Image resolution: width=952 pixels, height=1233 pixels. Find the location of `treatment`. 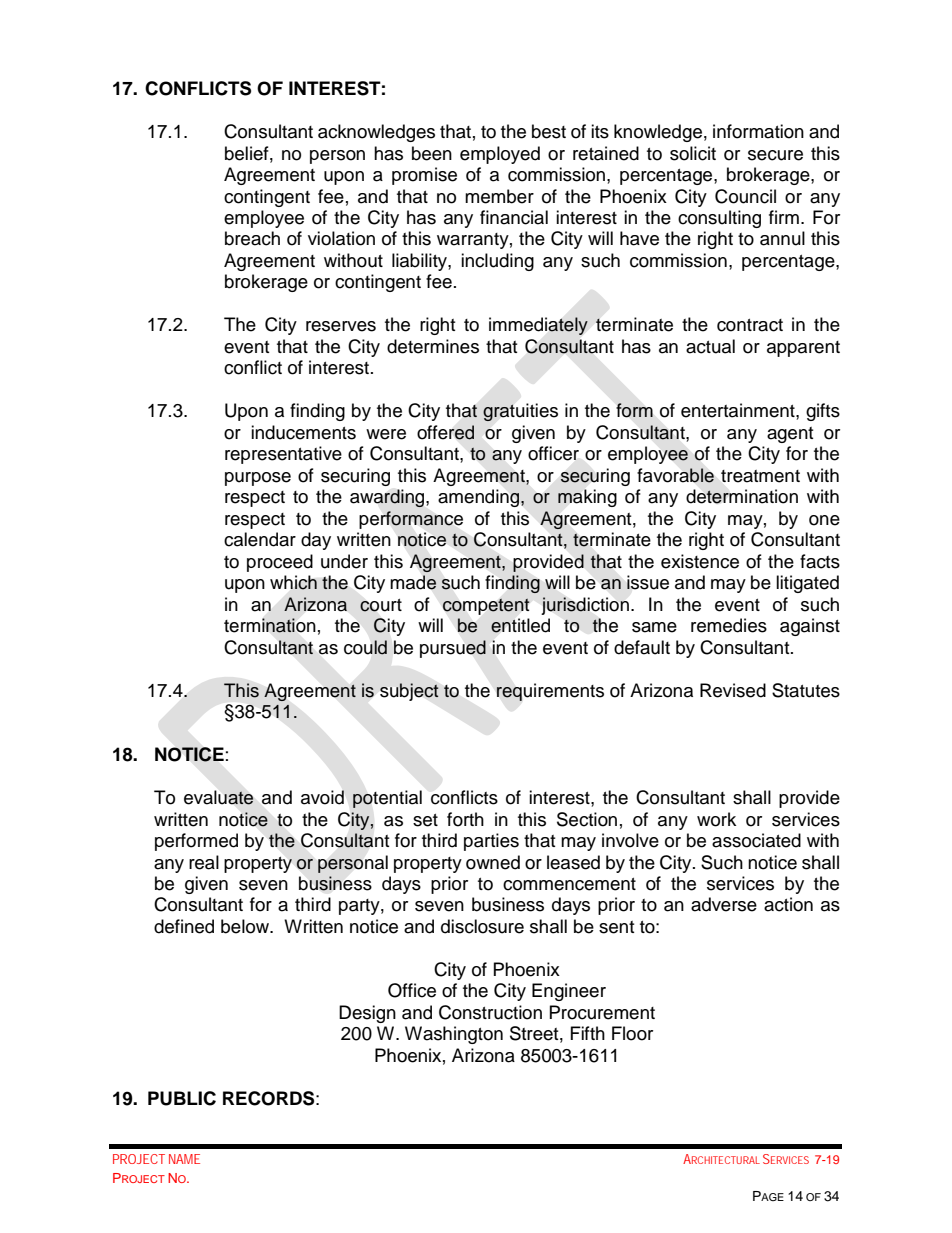

treatment is located at coordinates (760, 476).
